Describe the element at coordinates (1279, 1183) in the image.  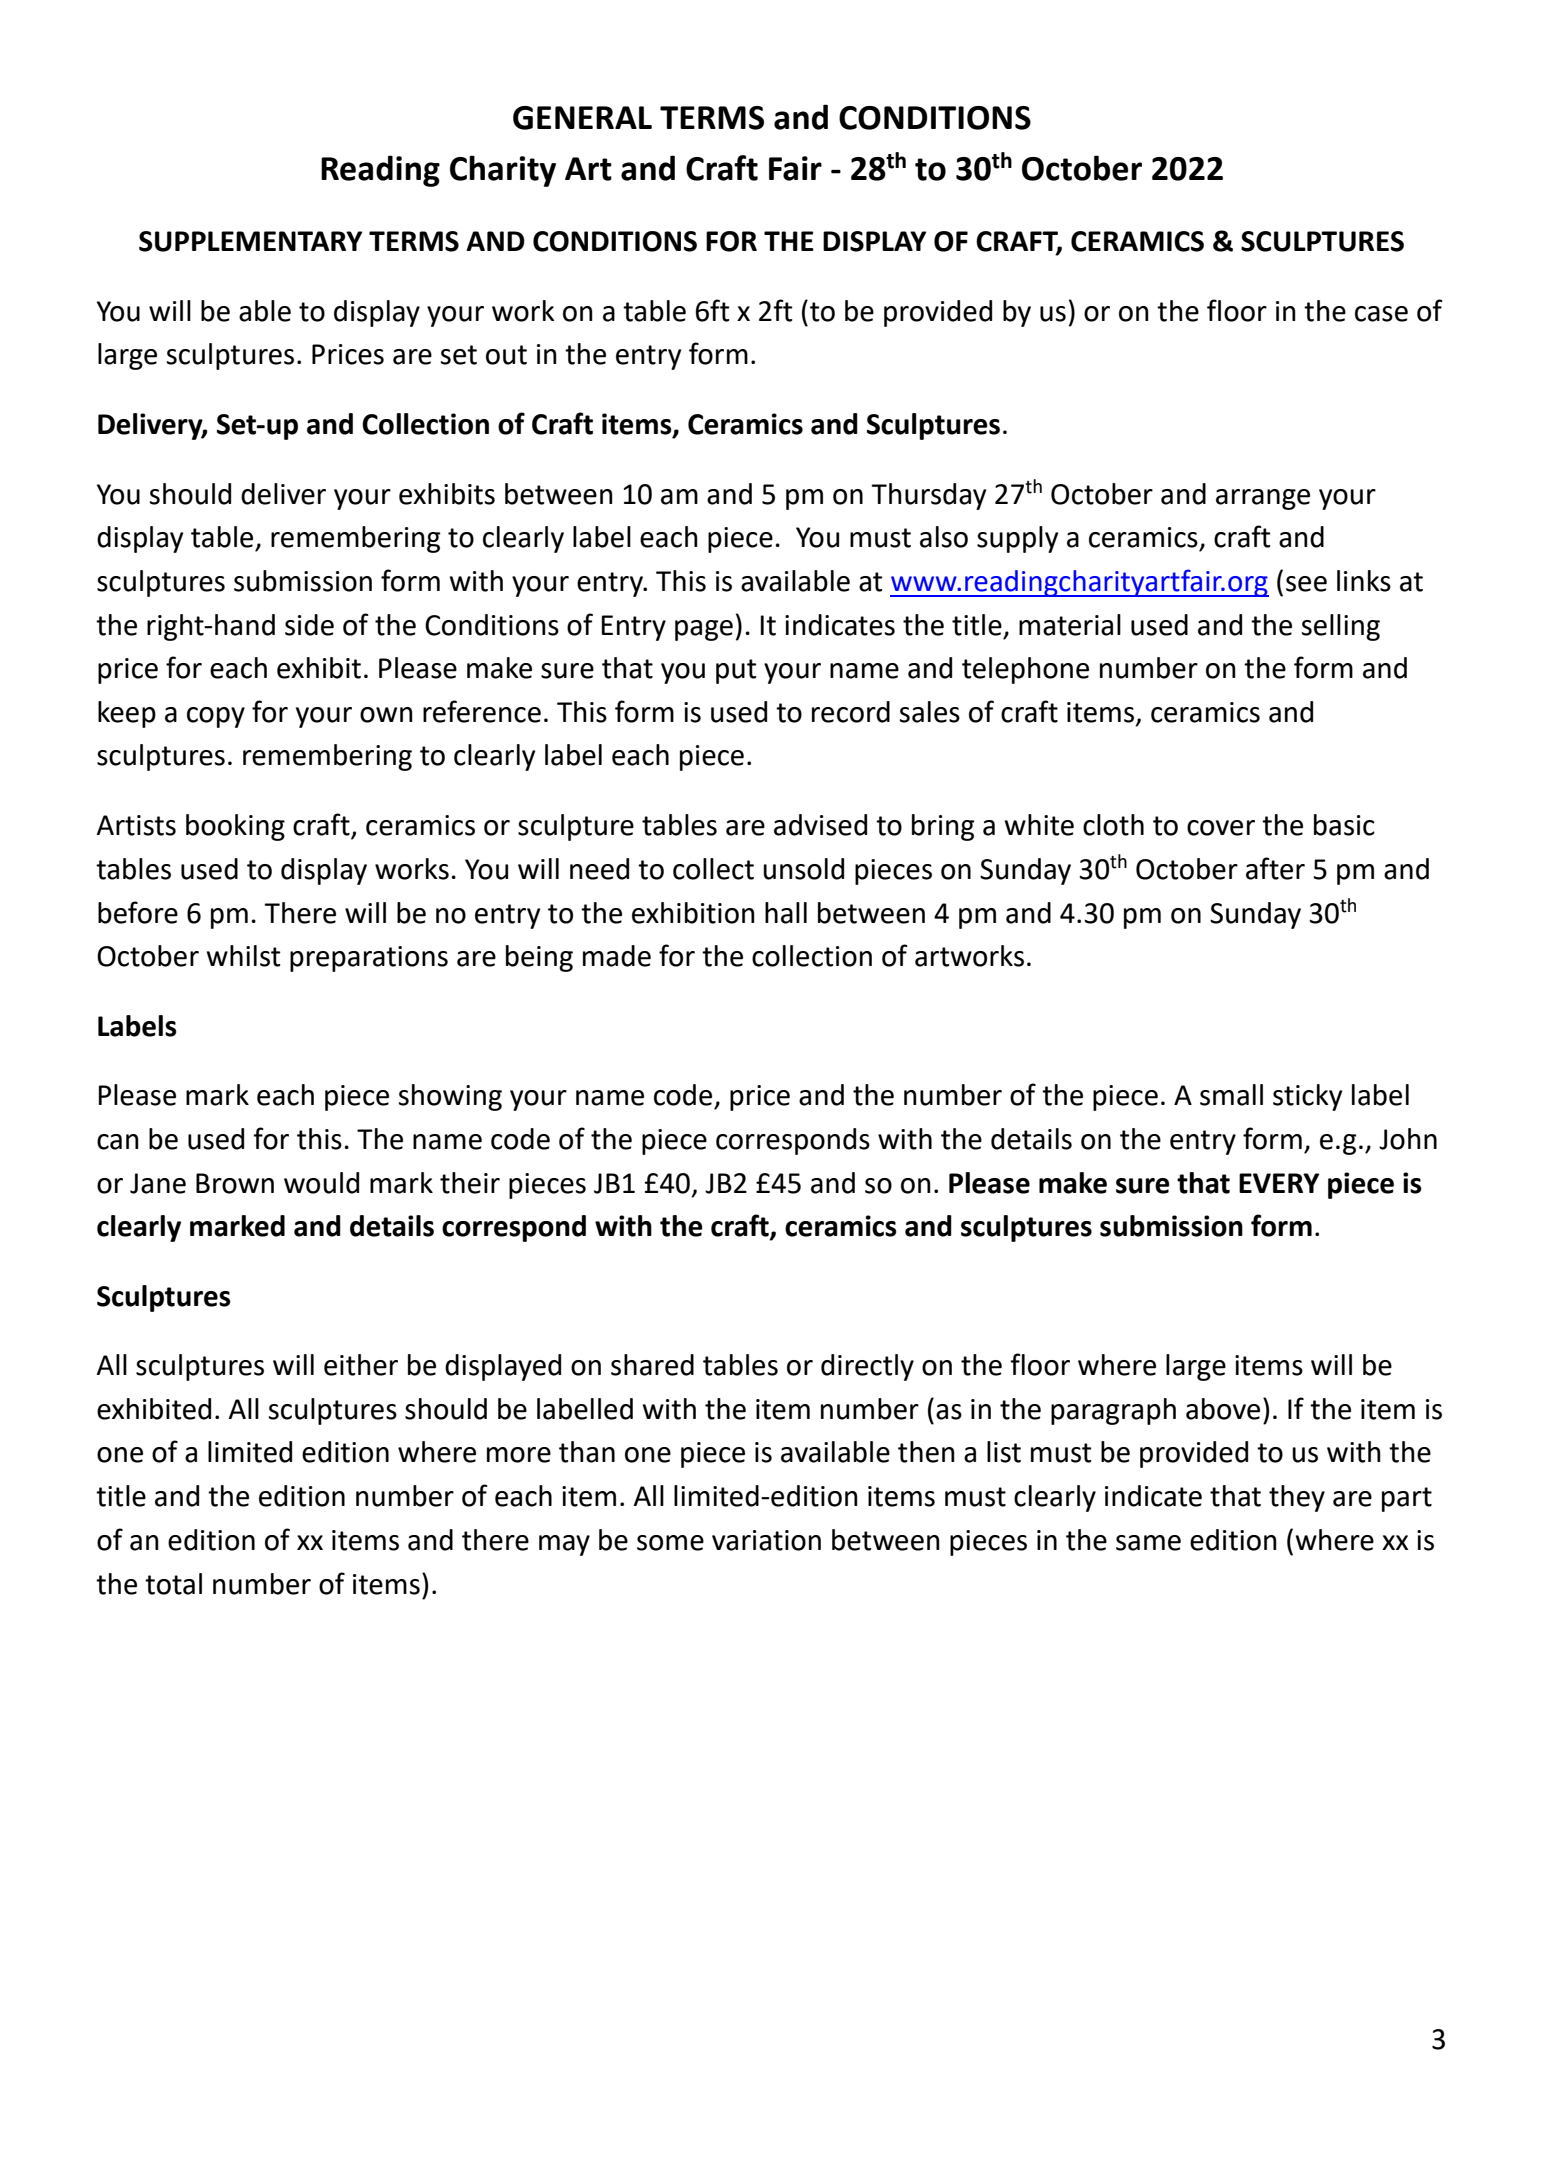
I see `EVERY` at that location.
